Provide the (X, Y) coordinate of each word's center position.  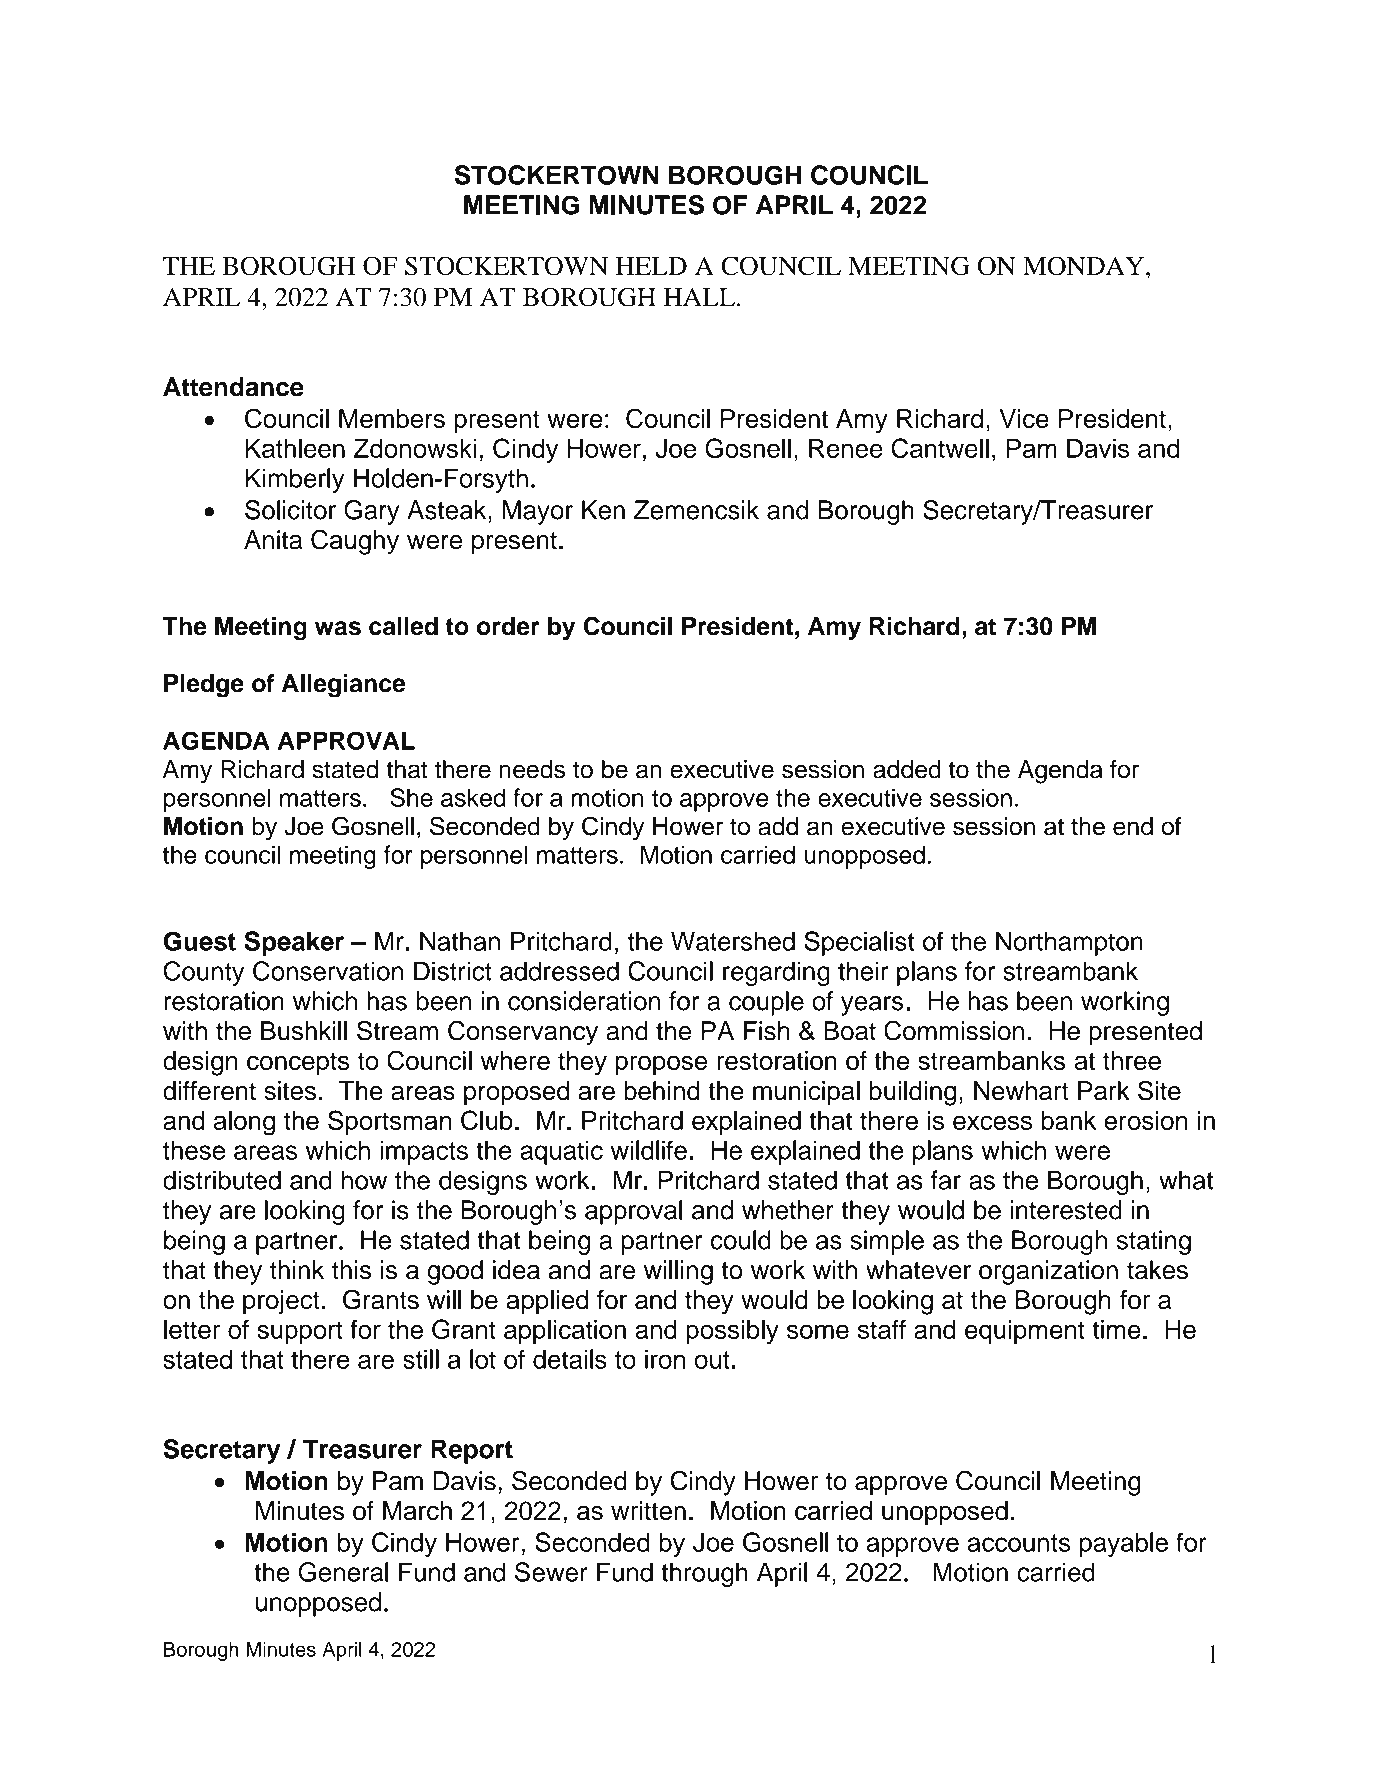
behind (662, 1091)
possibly (732, 1332)
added (907, 769)
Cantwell (940, 448)
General (343, 1572)
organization (1048, 1272)
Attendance (233, 387)
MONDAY (1085, 266)
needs (532, 769)
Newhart (1021, 1091)
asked (473, 797)
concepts (298, 1063)
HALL (701, 297)
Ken (603, 510)
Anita (273, 540)
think (297, 1269)
